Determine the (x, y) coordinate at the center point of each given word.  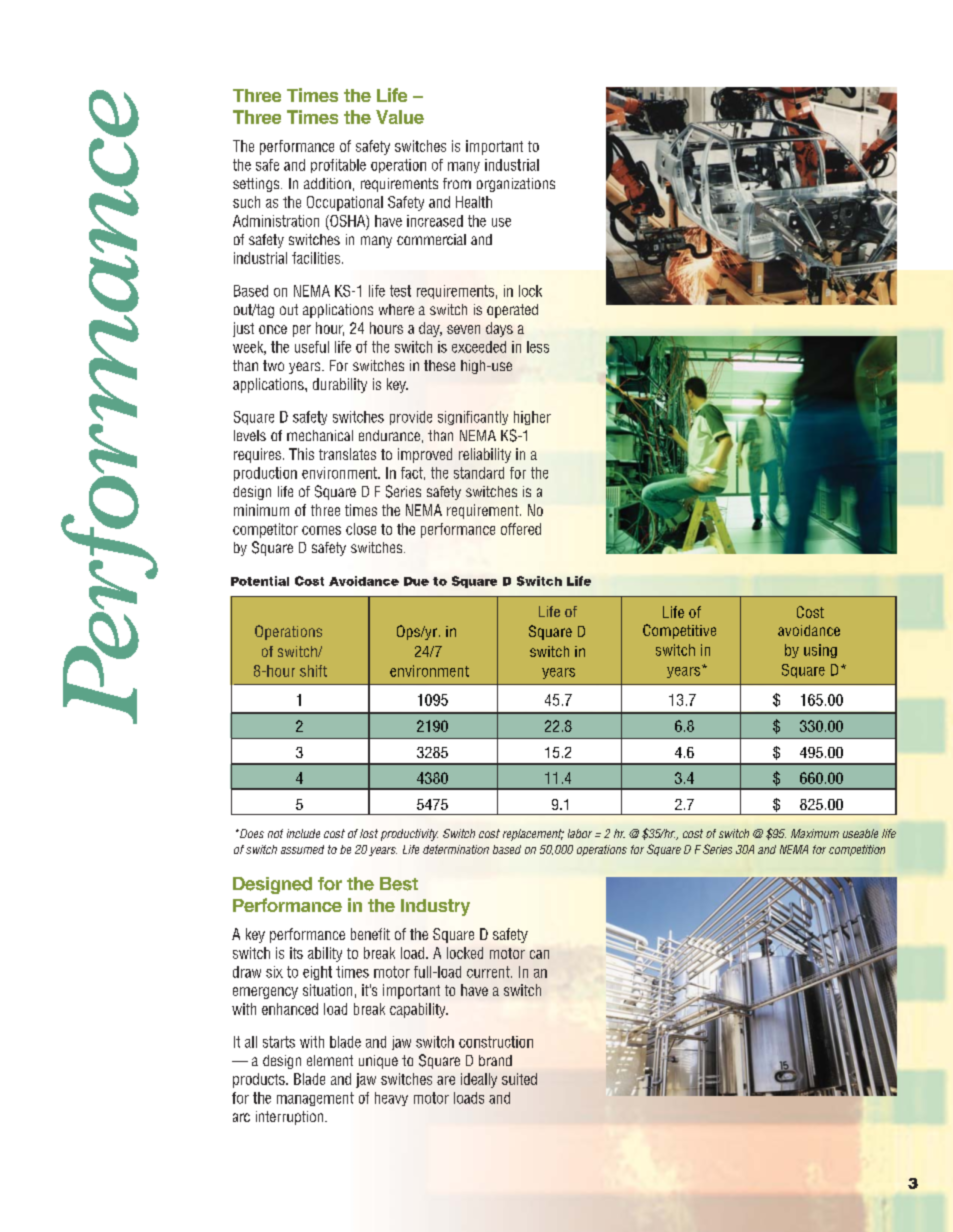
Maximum (815, 833)
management (315, 1099)
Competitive (679, 631)
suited (519, 1079)
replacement (533, 835)
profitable (338, 166)
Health (474, 202)
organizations (516, 185)
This (301, 454)
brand (495, 1060)
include (303, 833)
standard (479, 473)
